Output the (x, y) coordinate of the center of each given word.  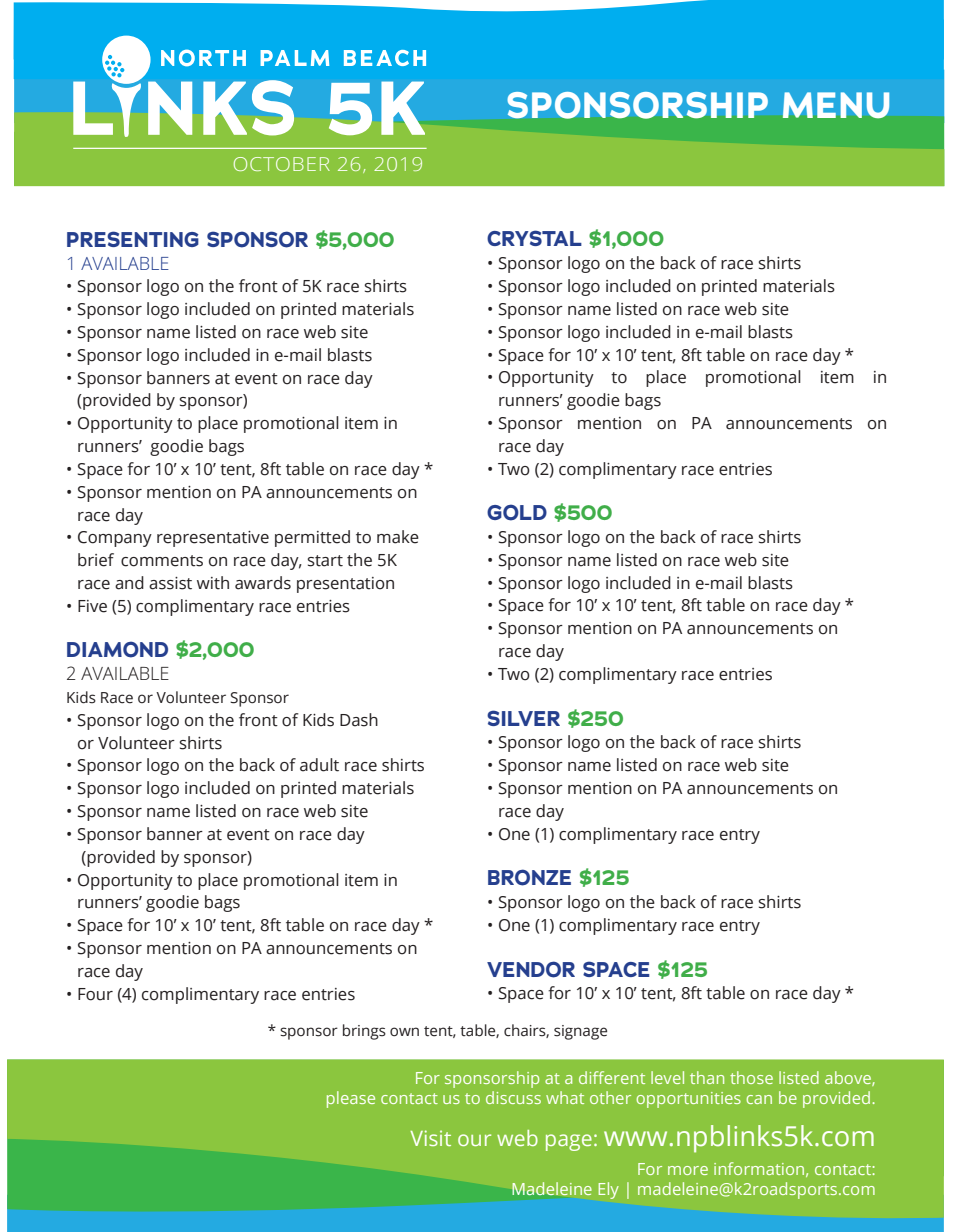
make (398, 537)
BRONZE (529, 877)
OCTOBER (282, 164)
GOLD (517, 512)
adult (319, 765)
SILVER (523, 718)
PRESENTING (133, 239)
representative (213, 539)
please (351, 1099)
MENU (836, 105)
